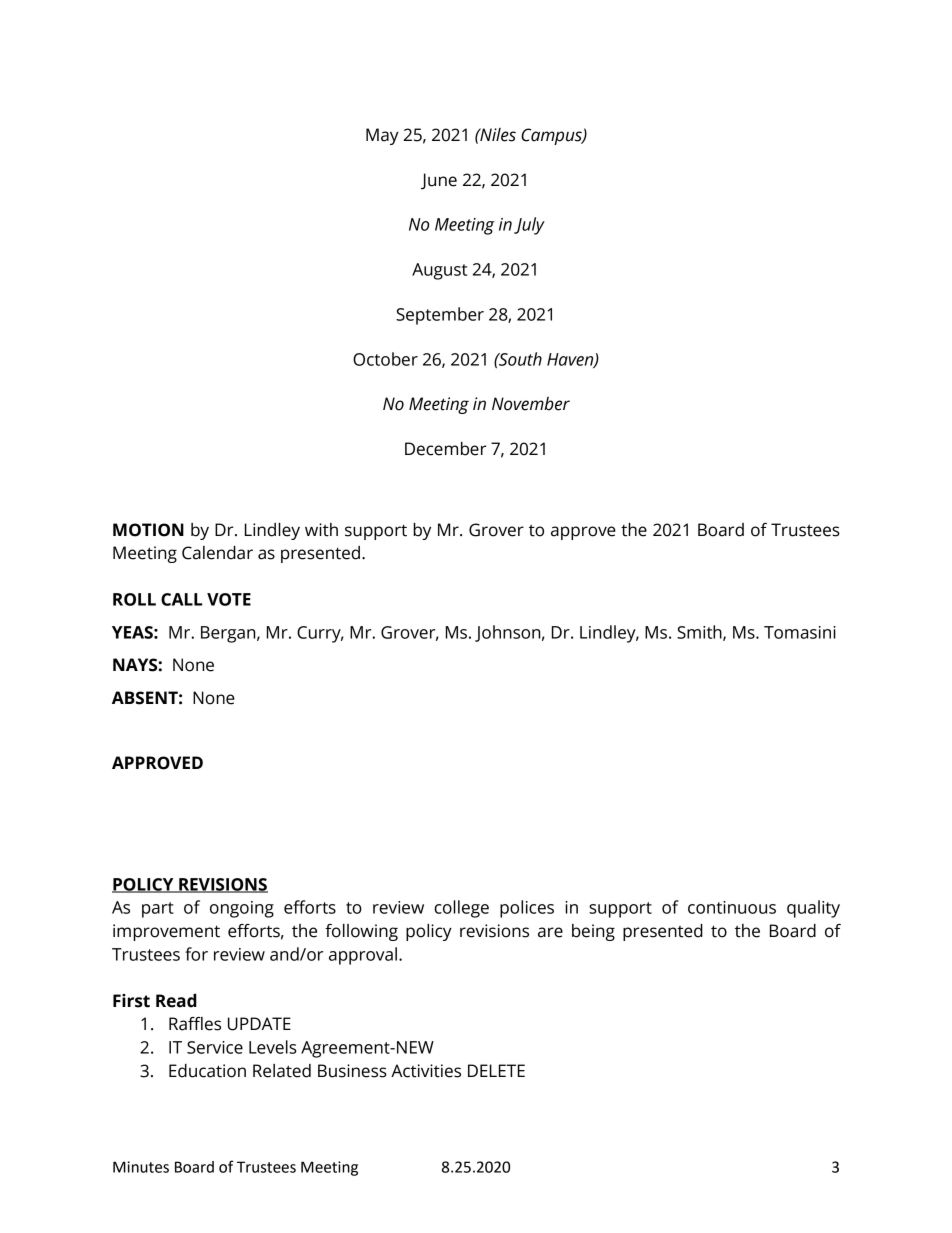 The height and width of the screenshot is (1233, 952). Describe the element at coordinates (439, 181) in the screenshot. I see `June` at that location.
